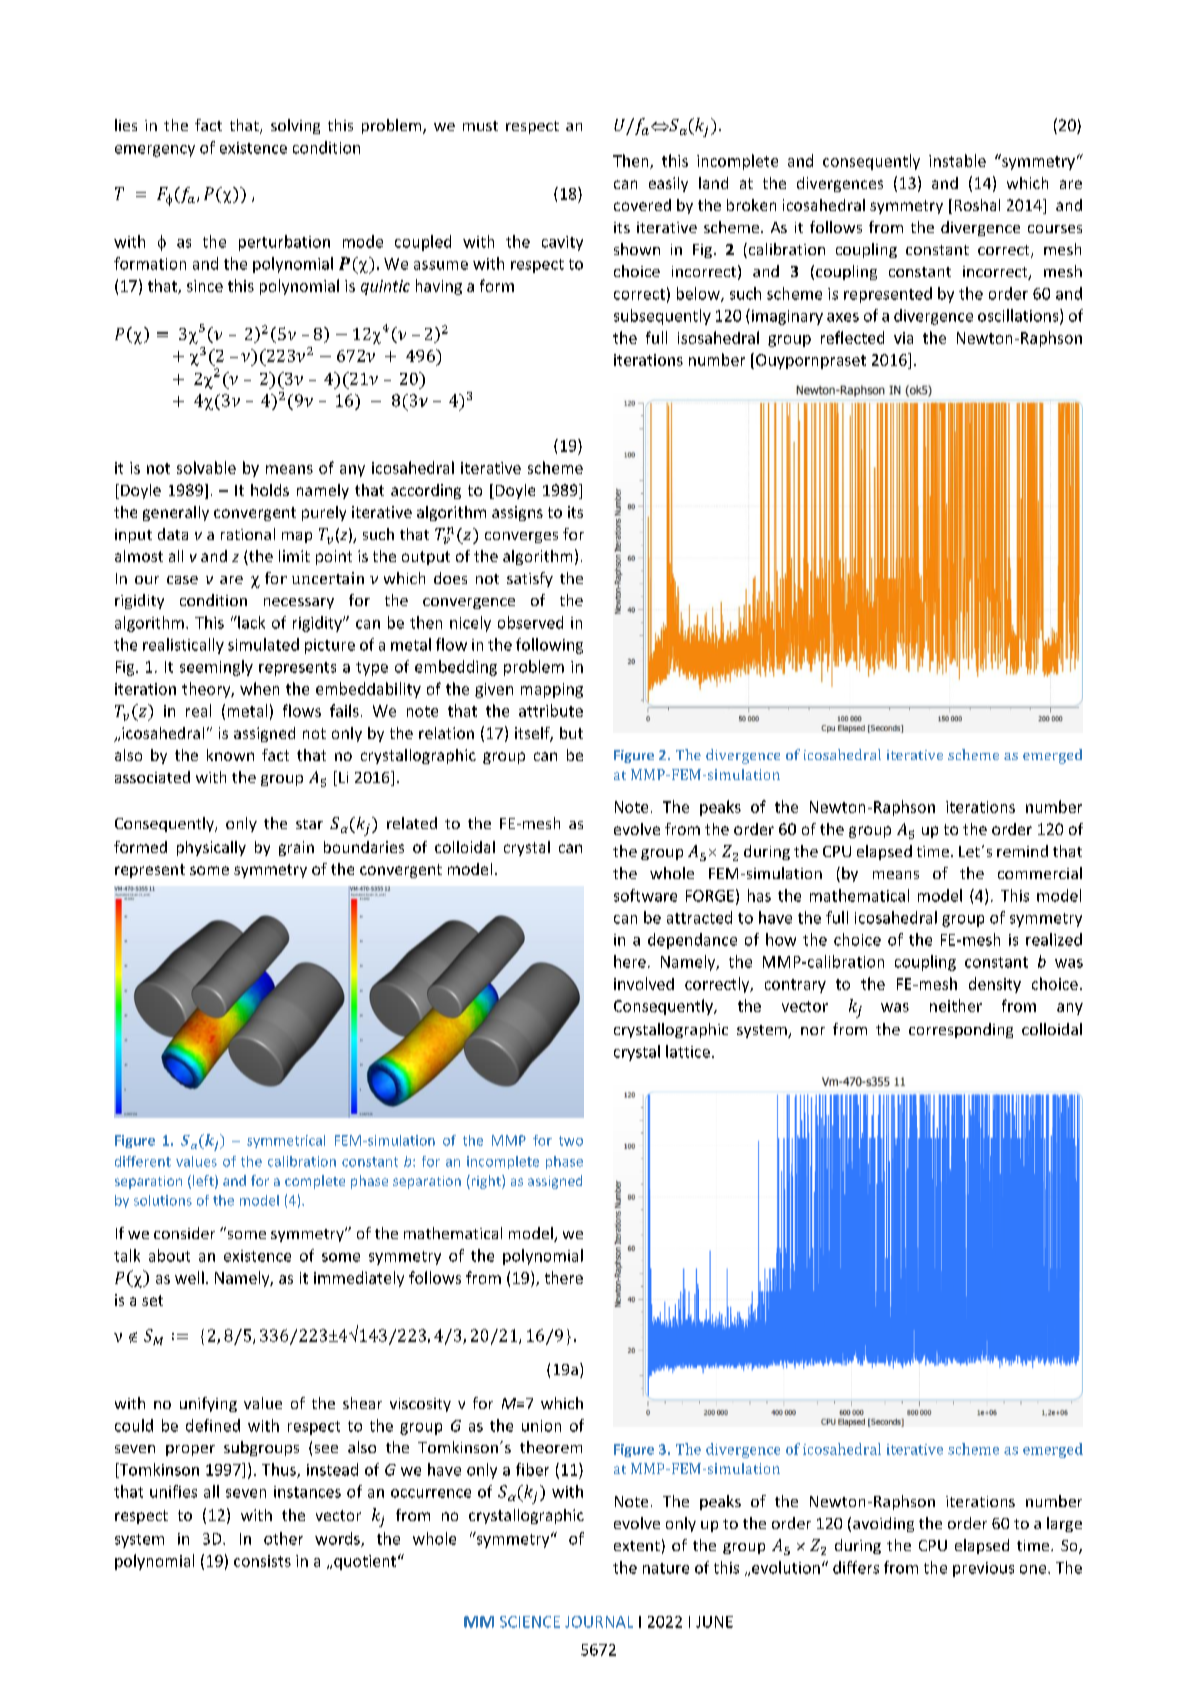  Describe the element at coordinates (961, 1030) in the image. I see `corresponding` at that location.
